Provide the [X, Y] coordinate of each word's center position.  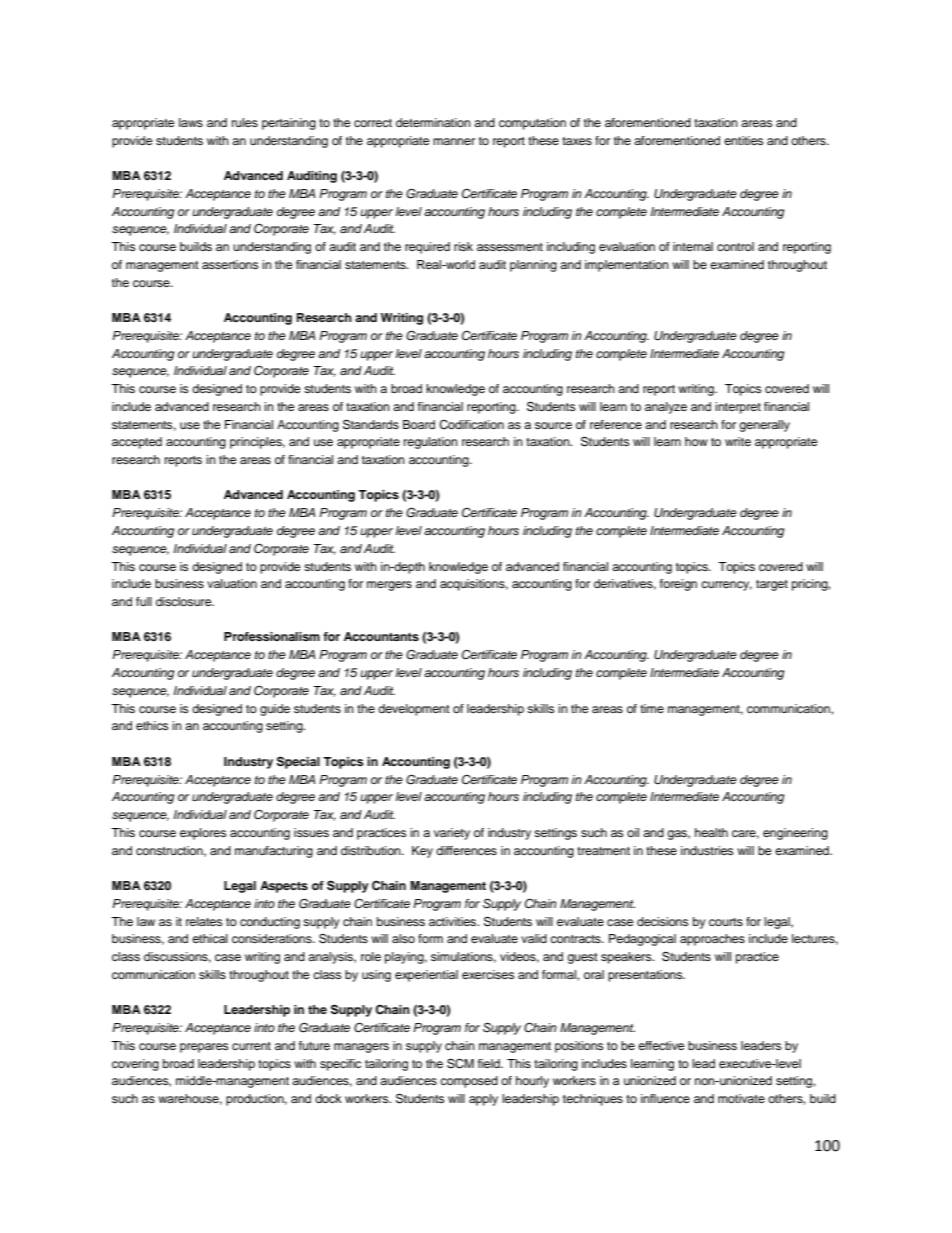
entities [744, 140]
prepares [204, 1048]
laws [191, 122]
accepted [137, 443]
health [711, 832]
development [414, 710]
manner [454, 141]
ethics [152, 725]
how [696, 441]
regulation [431, 443]
